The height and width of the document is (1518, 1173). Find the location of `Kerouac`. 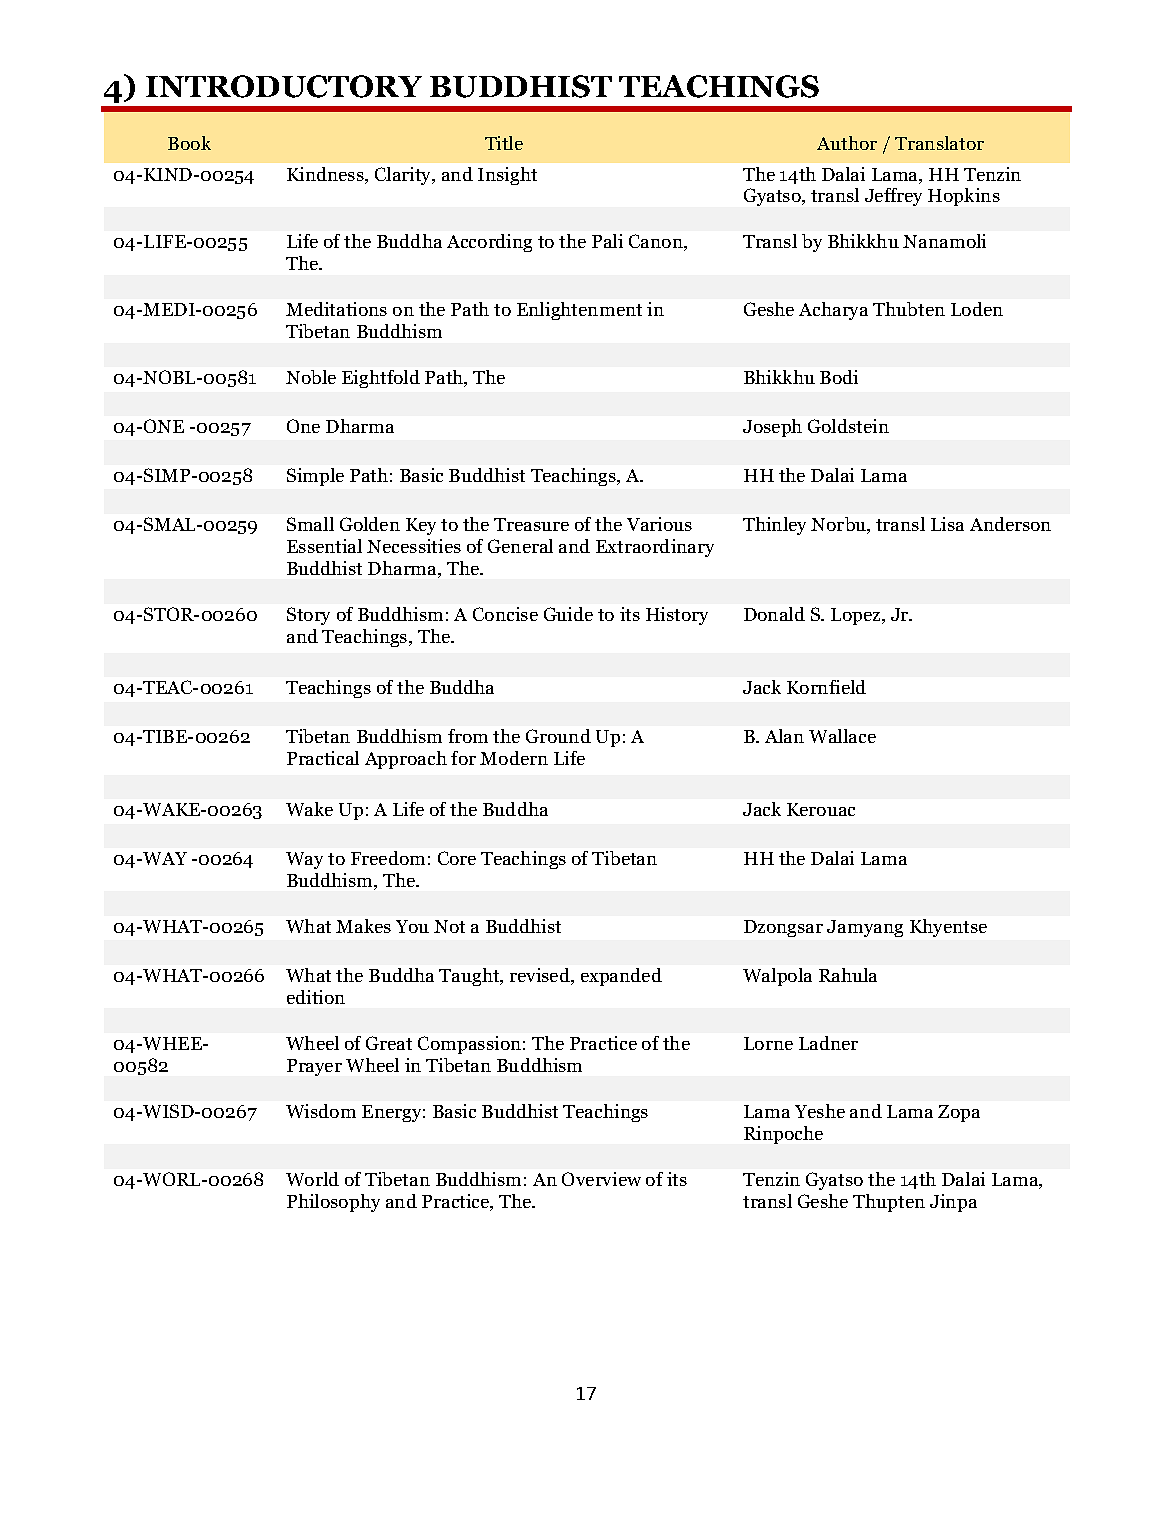

Kerouac is located at coordinates (821, 809).
